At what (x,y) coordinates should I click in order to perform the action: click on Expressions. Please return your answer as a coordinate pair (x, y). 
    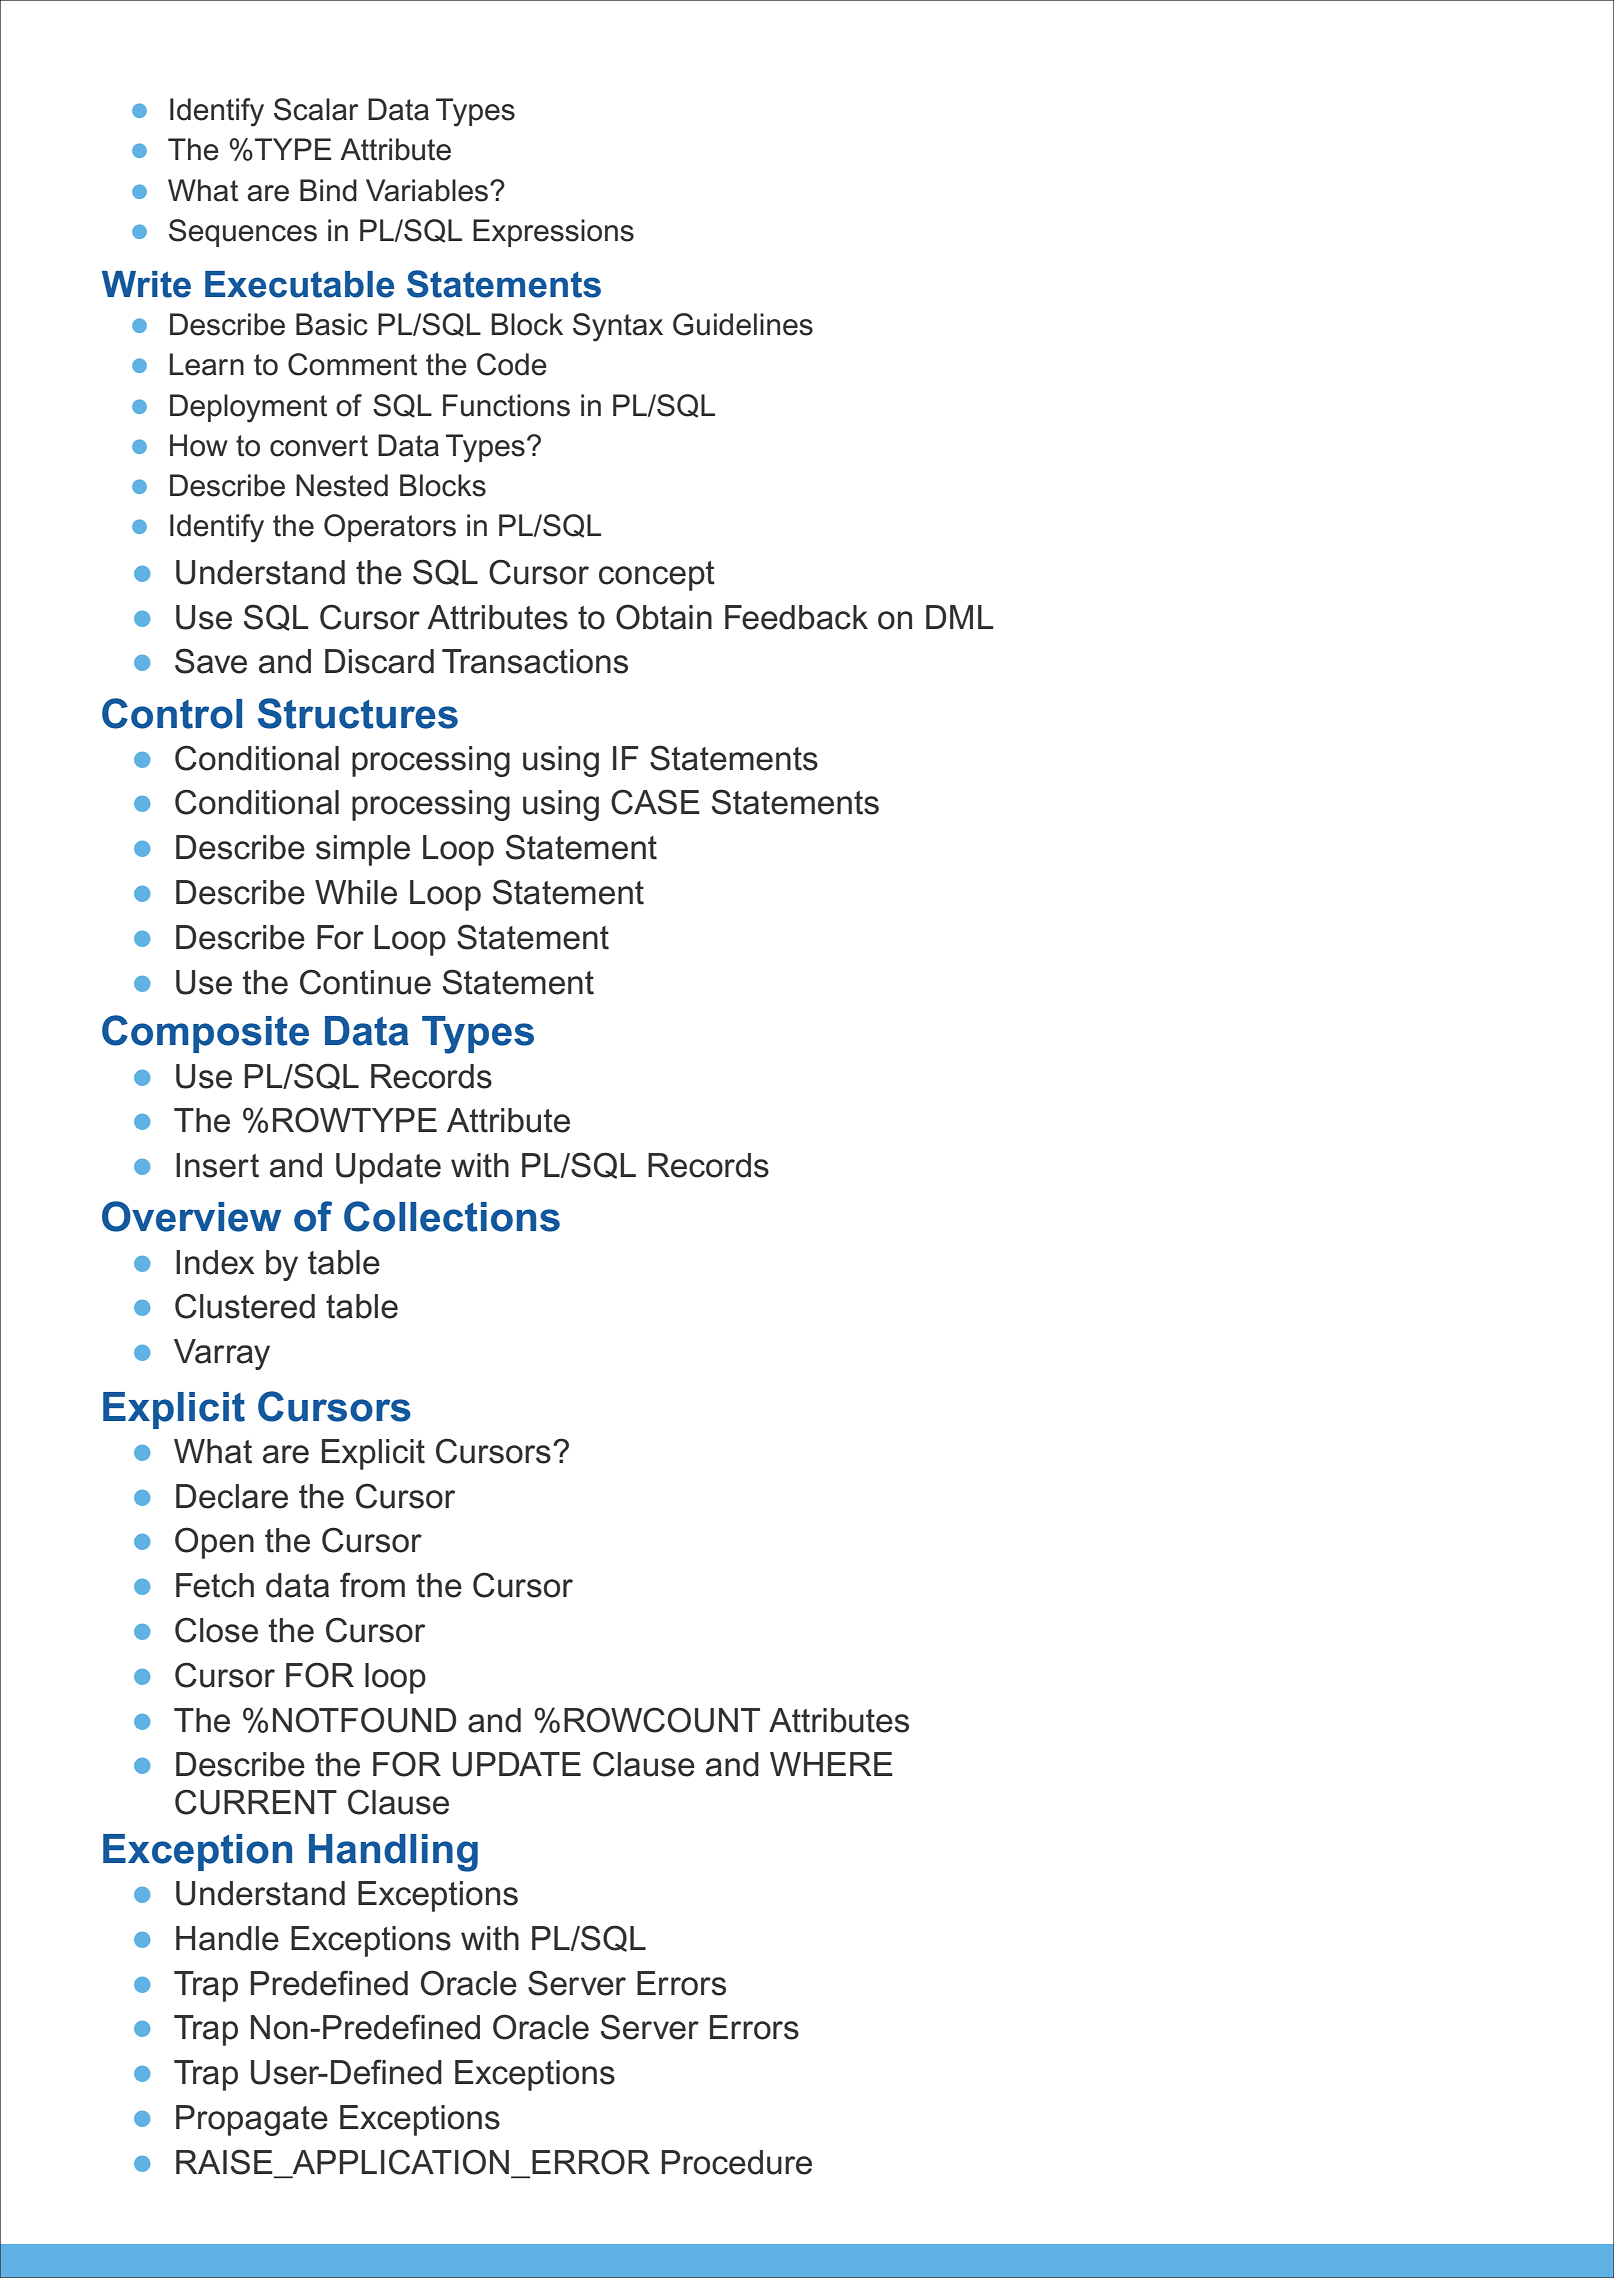
    Looking at the image, I should click on (553, 233).
